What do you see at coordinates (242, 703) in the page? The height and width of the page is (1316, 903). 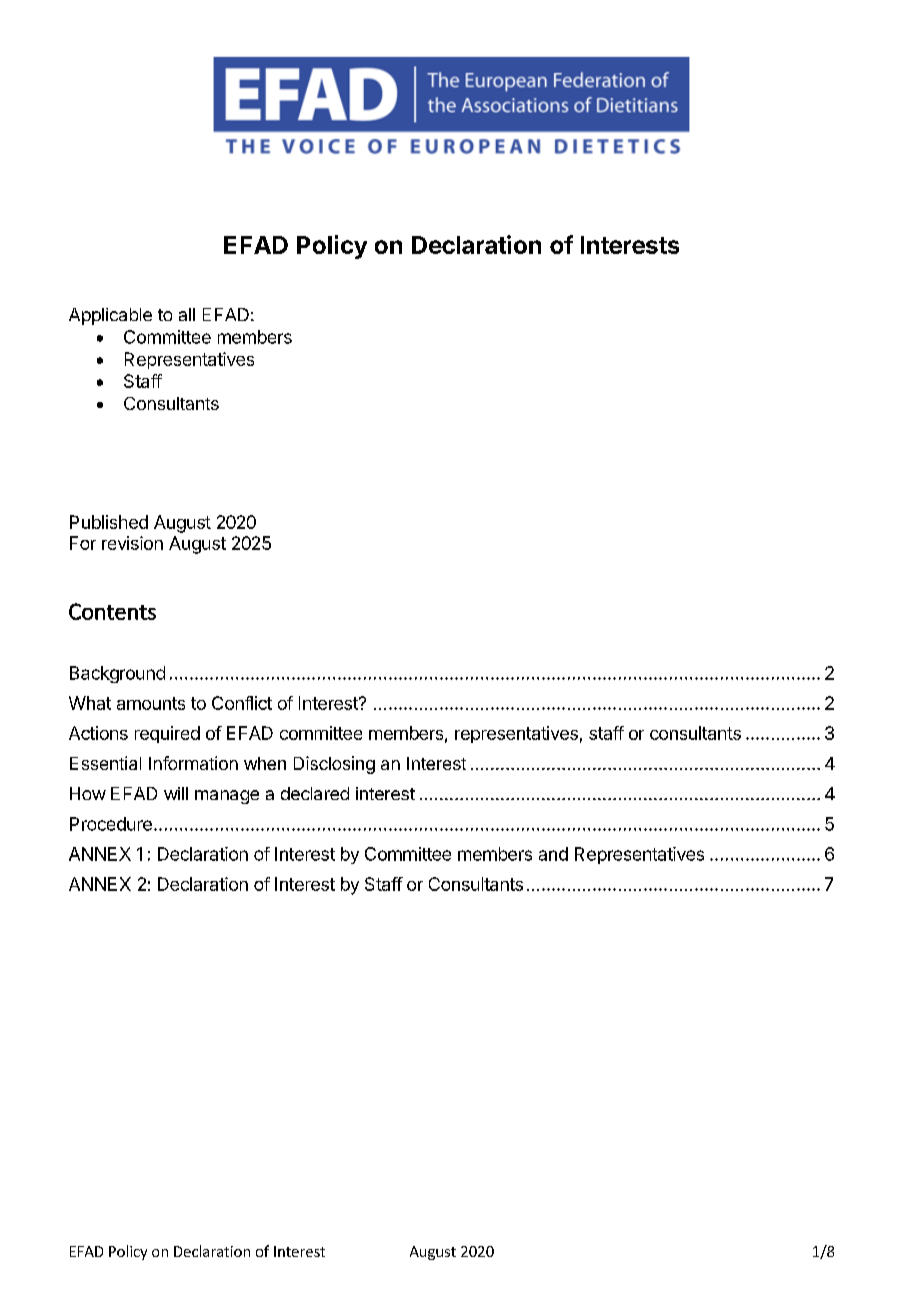 I see `Conflict` at bounding box center [242, 703].
